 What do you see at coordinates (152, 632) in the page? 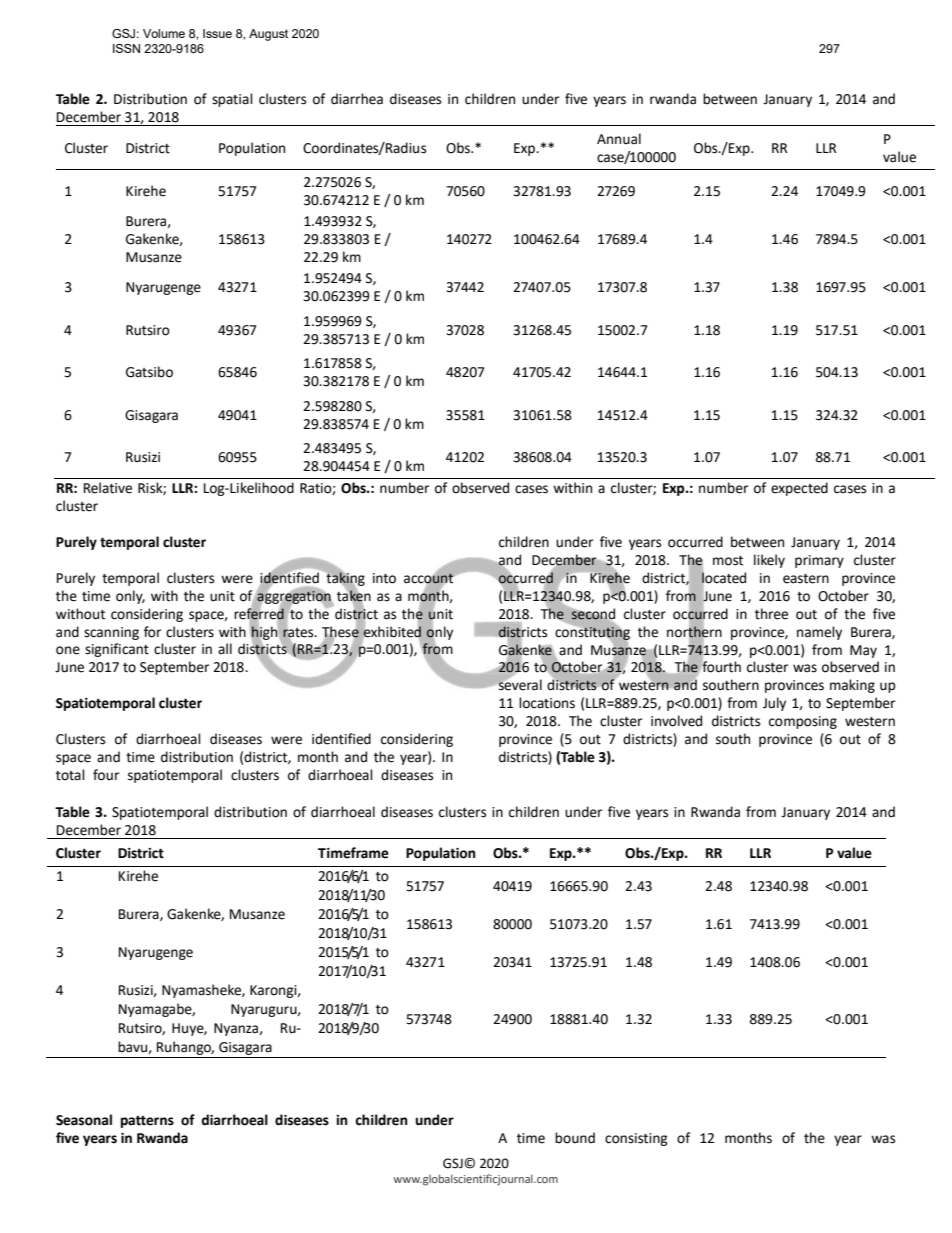
I see `for` at bounding box center [152, 632].
